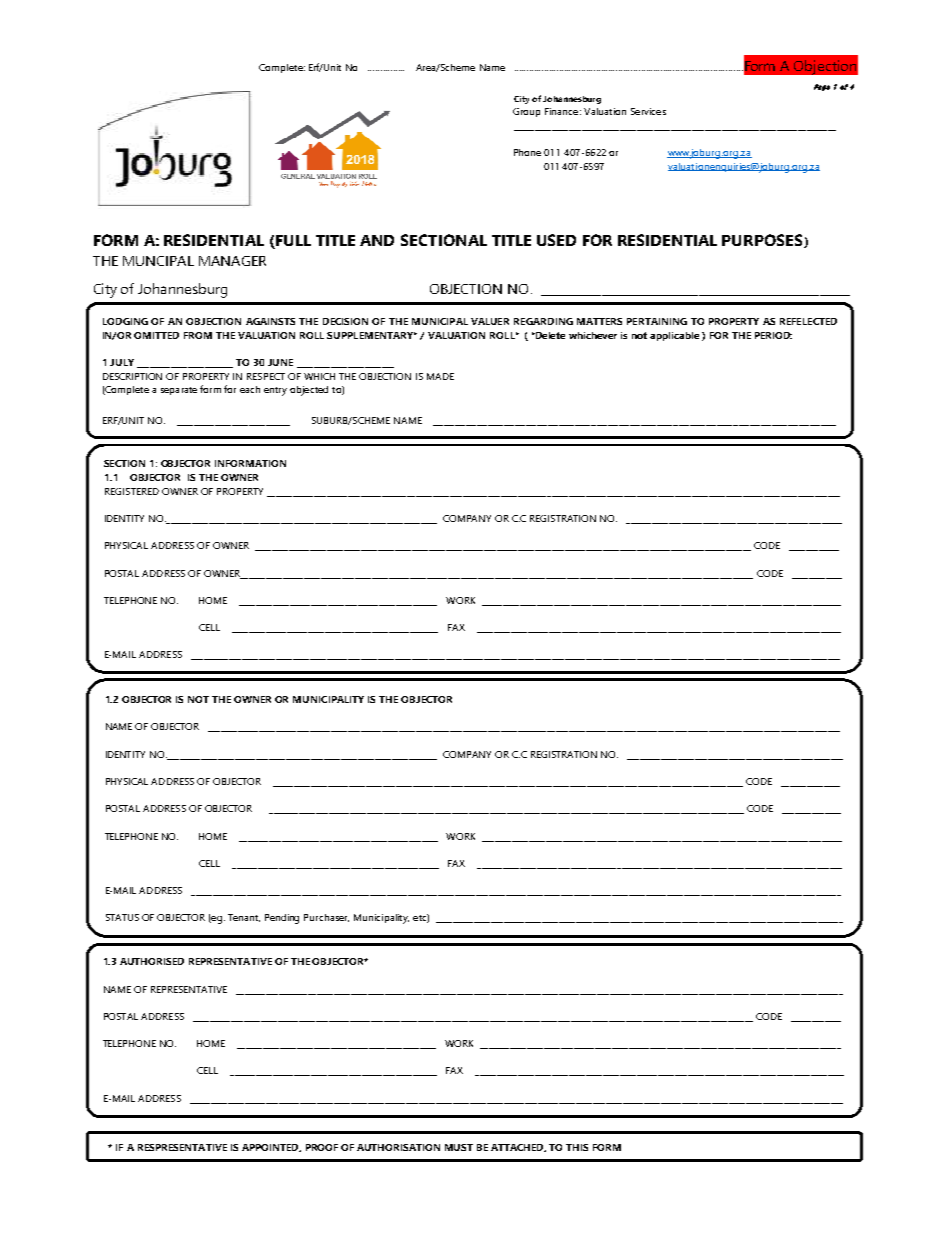 This image has width=952, height=1233. Describe the element at coordinates (648, 111) in the image. I see `Services` at that location.
